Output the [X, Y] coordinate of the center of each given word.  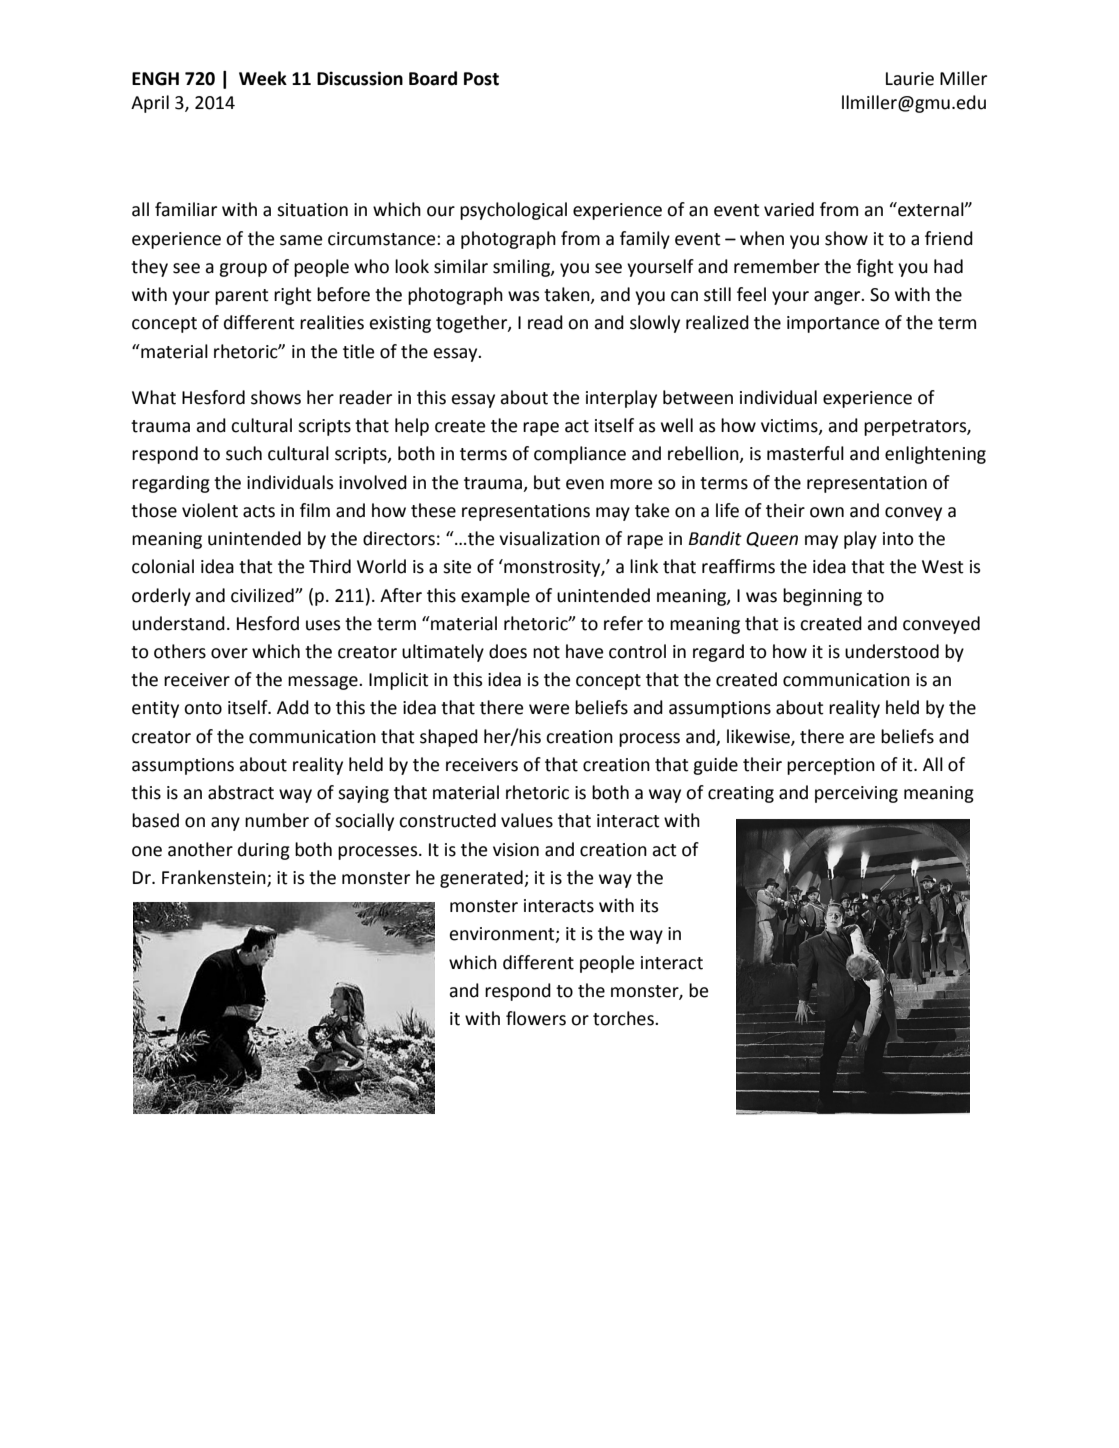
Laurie [910, 79]
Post [481, 79]
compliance [580, 455]
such [244, 453]
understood [892, 651]
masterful [805, 453]
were [549, 709]
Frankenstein [215, 878]
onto [203, 708]
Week [263, 78]
